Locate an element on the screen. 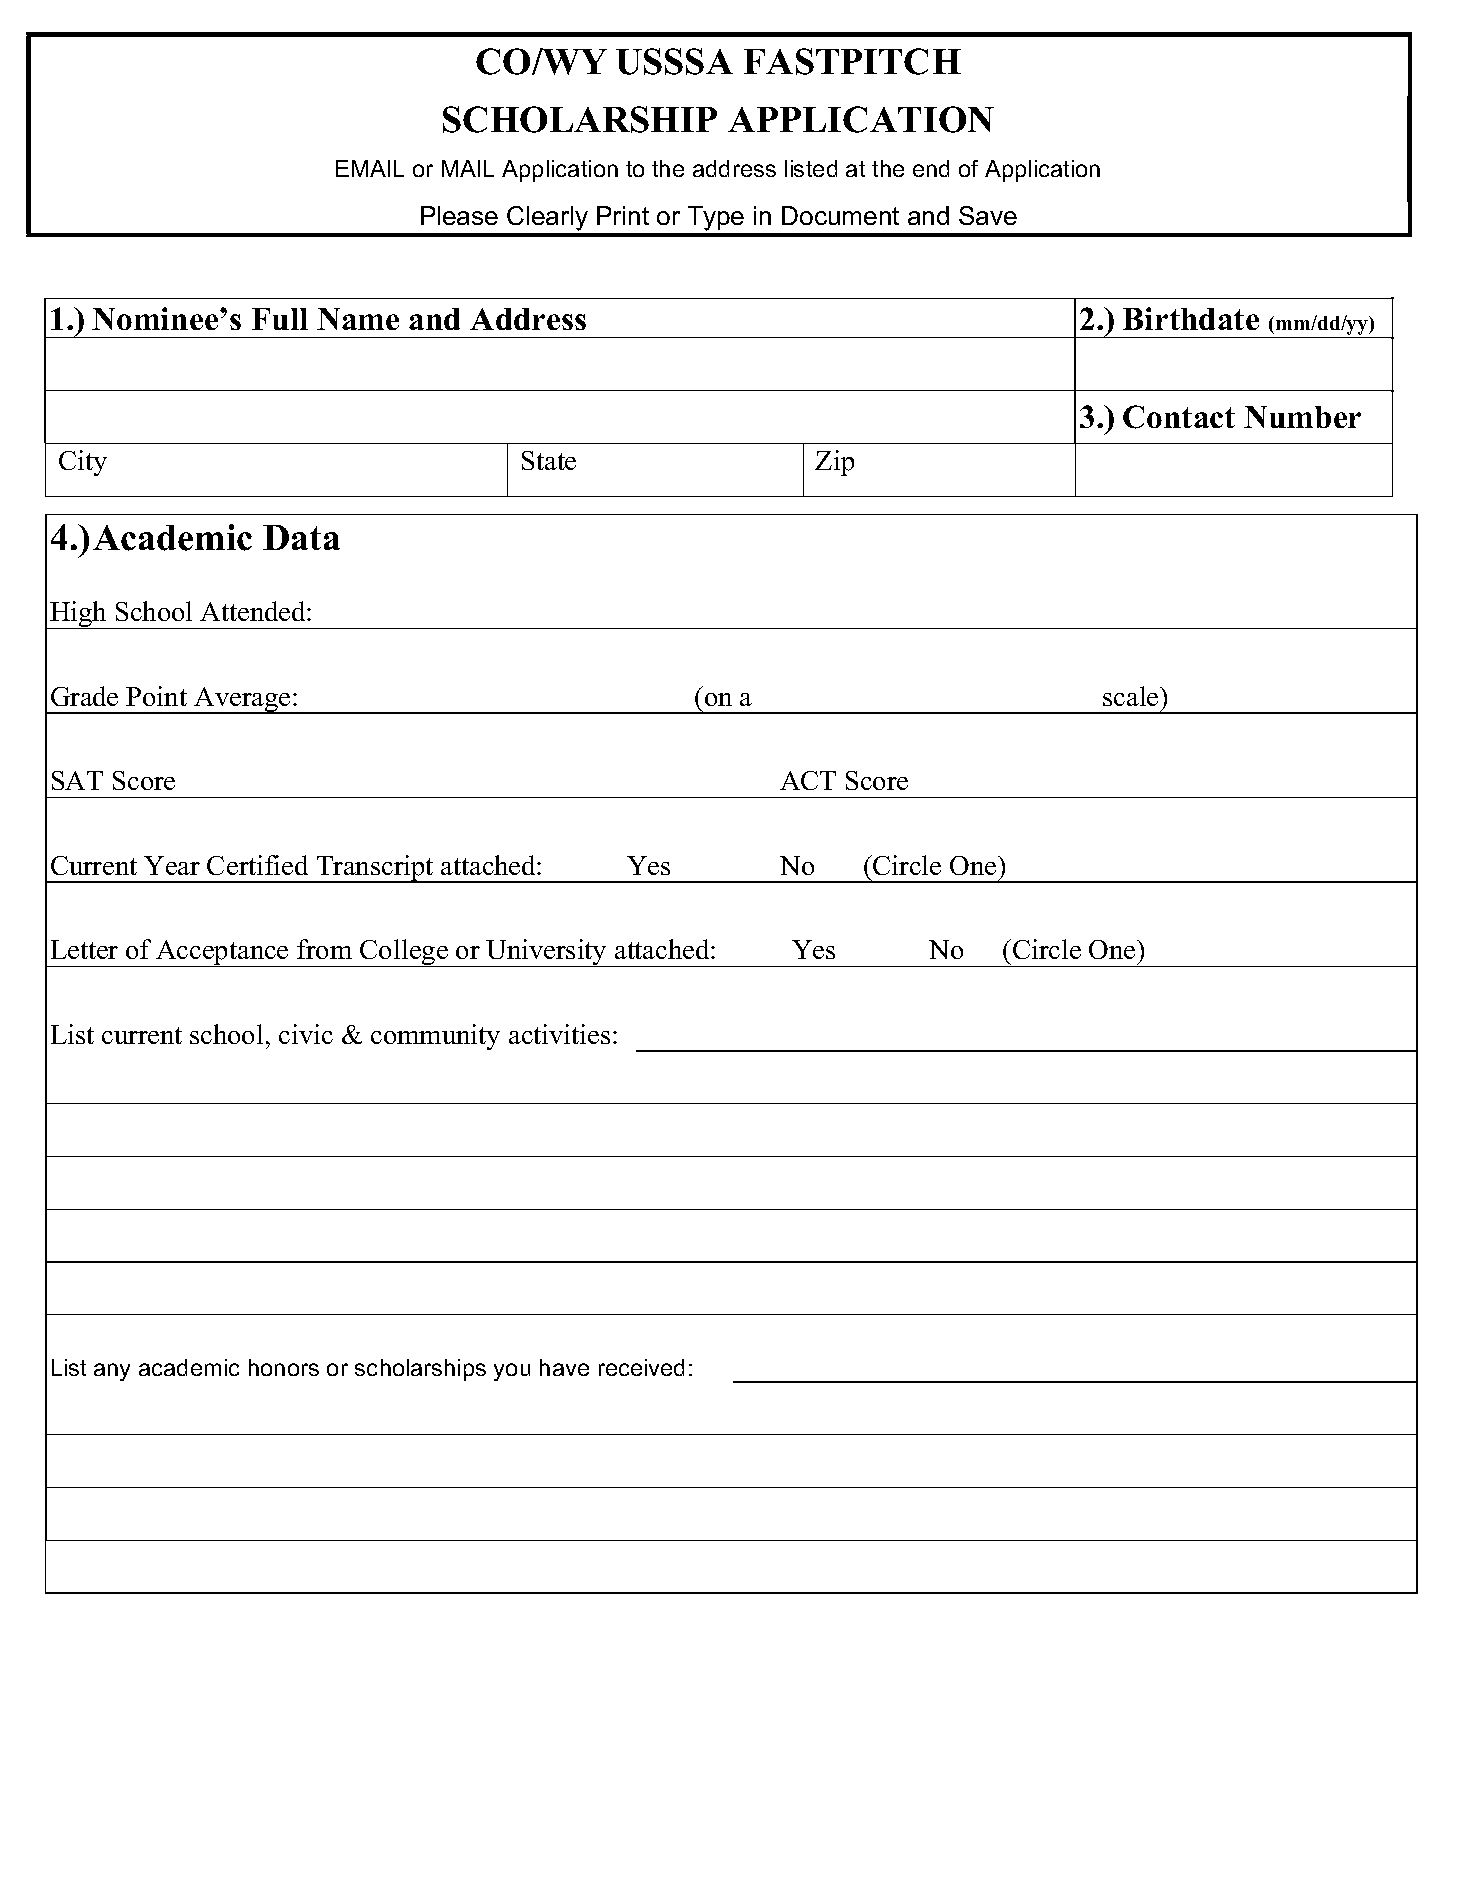 The height and width of the screenshot is (1890, 1460). received is located at coordinates (641, 1367).
